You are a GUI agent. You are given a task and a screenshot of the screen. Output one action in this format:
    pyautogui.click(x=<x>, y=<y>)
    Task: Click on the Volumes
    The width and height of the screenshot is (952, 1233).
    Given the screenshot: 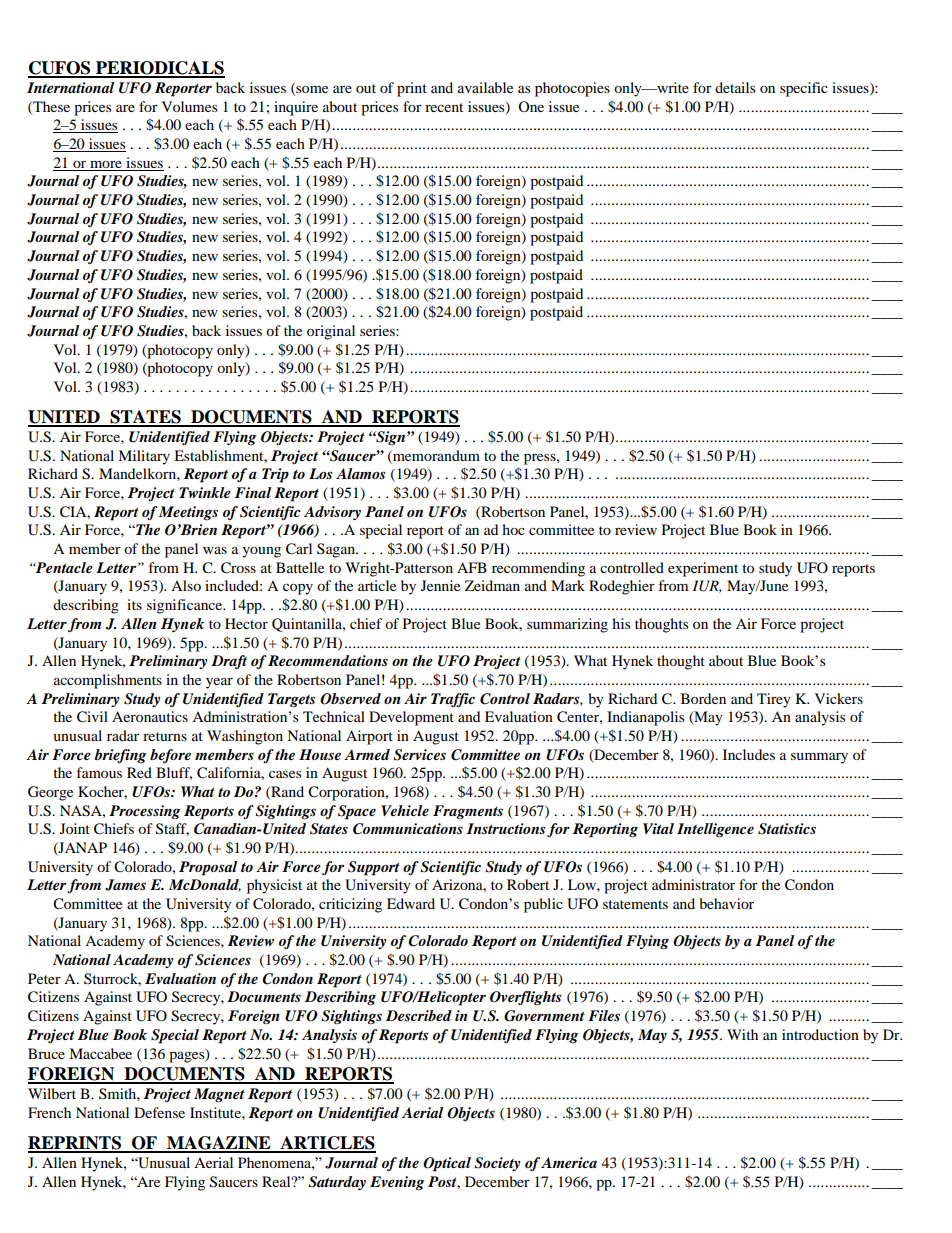 What is the action you would take?
    pyautogui.click(x=189, y=106)
